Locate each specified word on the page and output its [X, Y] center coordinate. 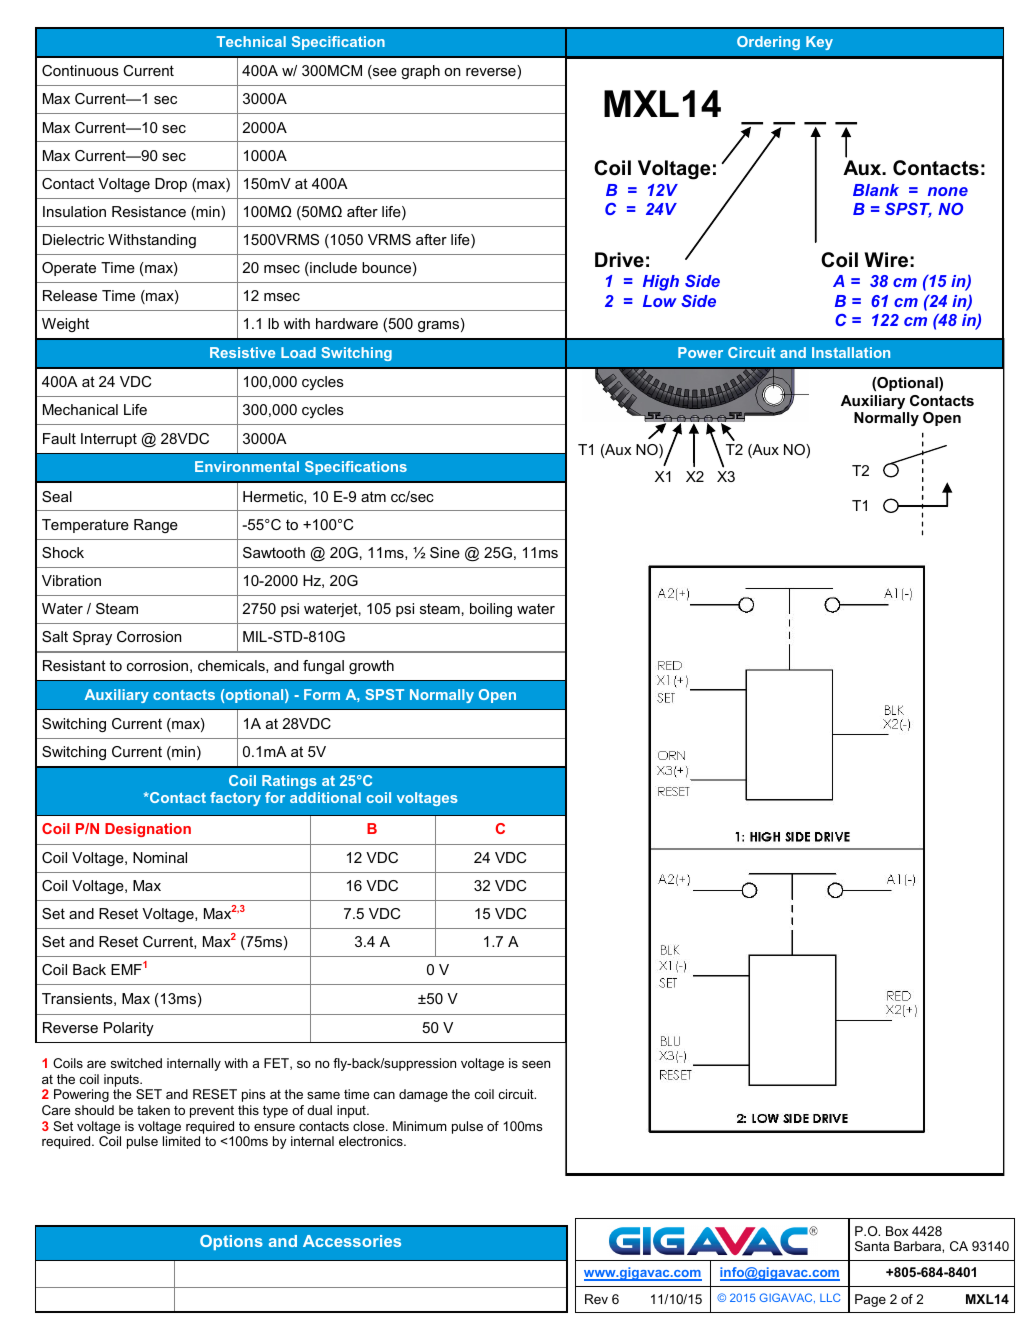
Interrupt [109, 440]
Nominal [160, 857]
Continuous [80, 70]
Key [819, 43]
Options [231, 1242]
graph [420, 72]
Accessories [352, 1241]
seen [536, 1064]
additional [325, 797]
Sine [445, 552]
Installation [851, 352]
